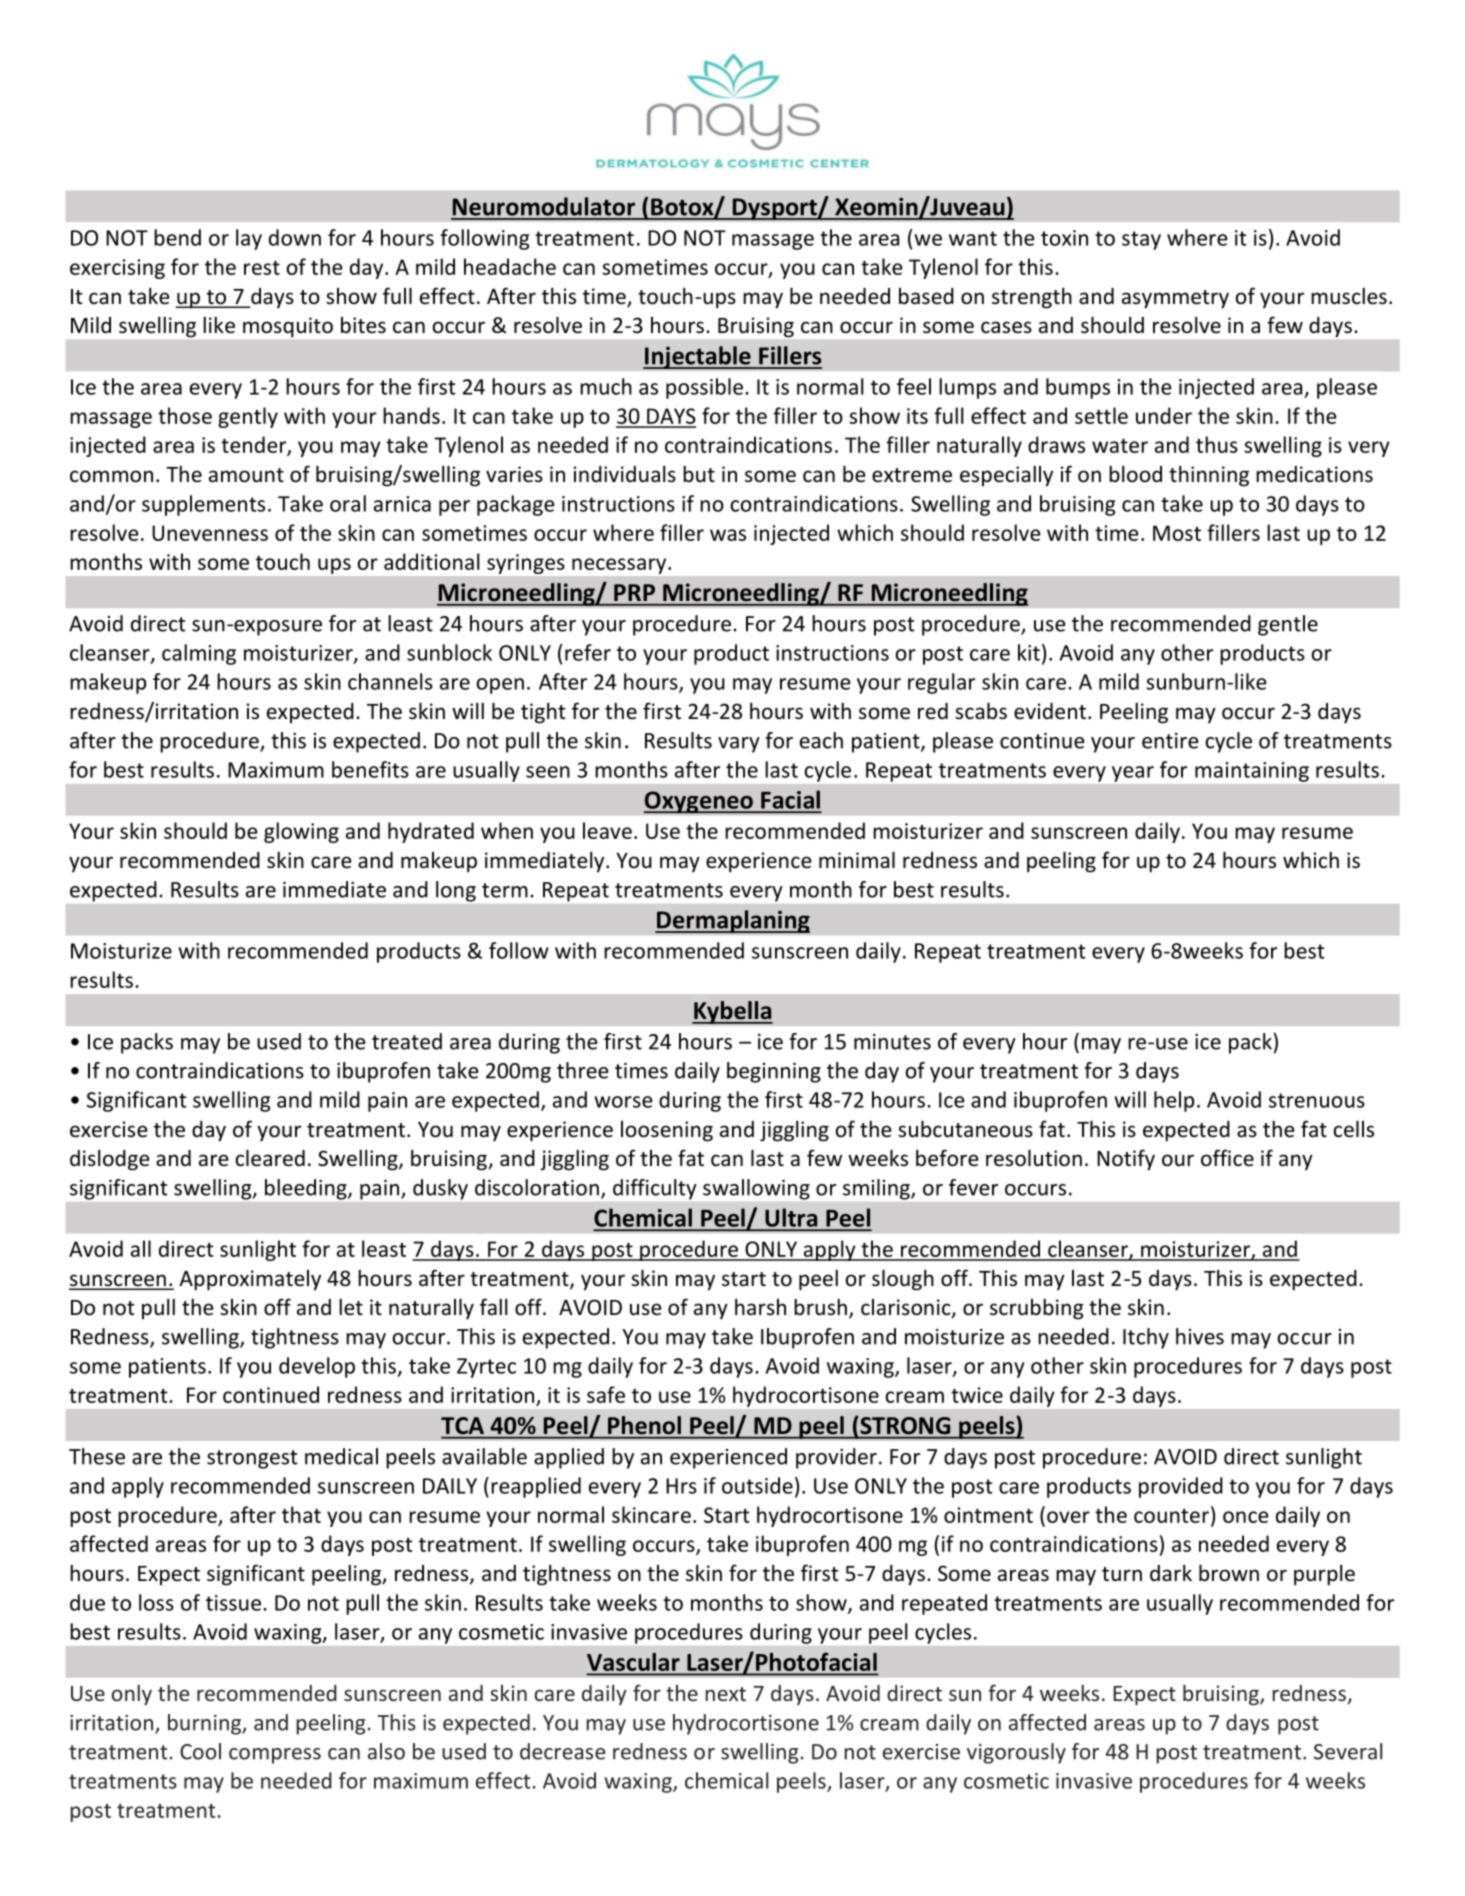 The height and width of the page is (1896, 1465). Describe the element at coordinates (607, 830) in the page. I see `leave` at that location.
